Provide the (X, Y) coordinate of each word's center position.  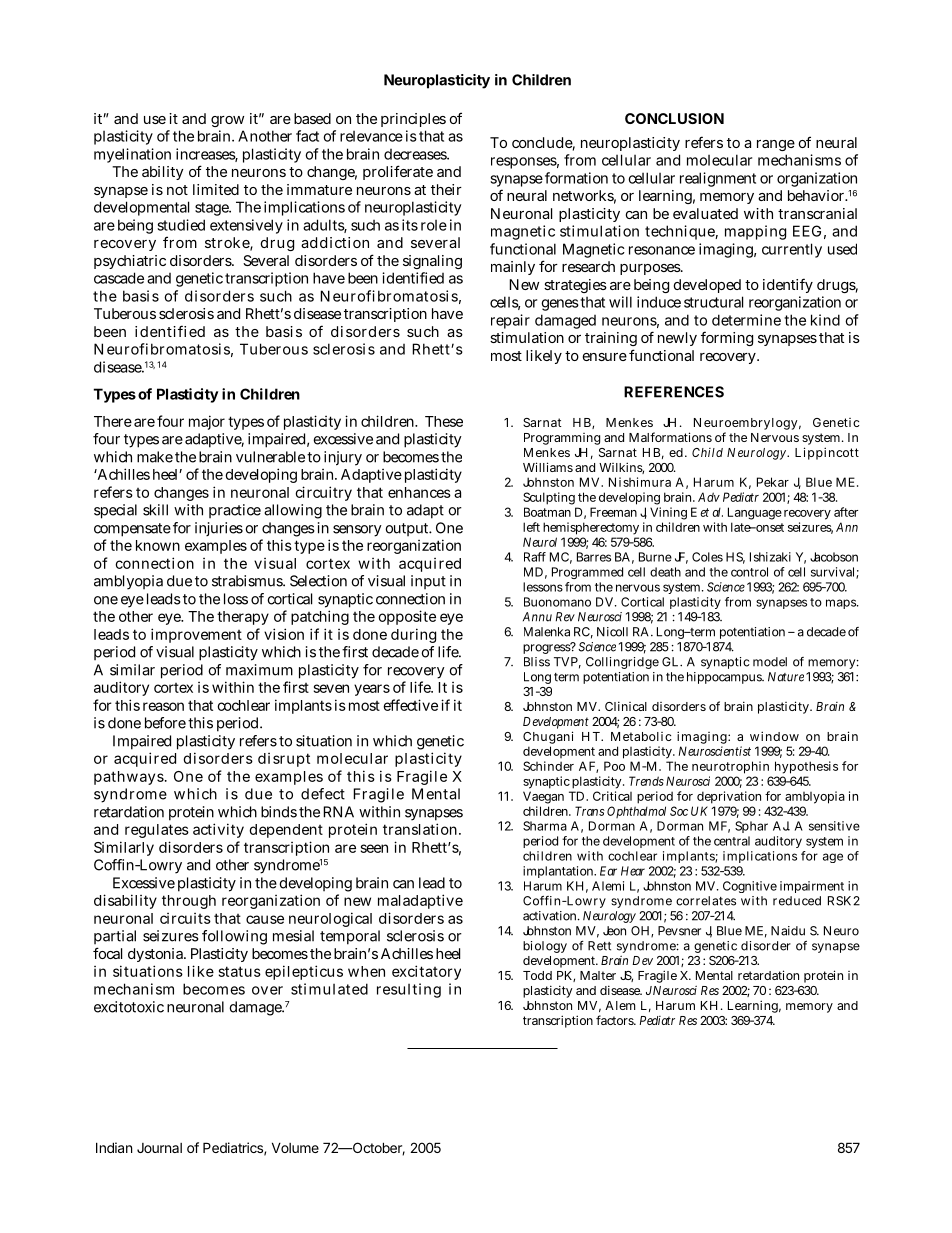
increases (207, 155)
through (189, 902)
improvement (196, 635)
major (207, 422)
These (444, 421)
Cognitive (750, 887)
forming (727, 338)
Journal (159, 1148)
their (446, 189)
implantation (559, 872)
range (776, 145)
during (413, 635)
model (770, 662)
